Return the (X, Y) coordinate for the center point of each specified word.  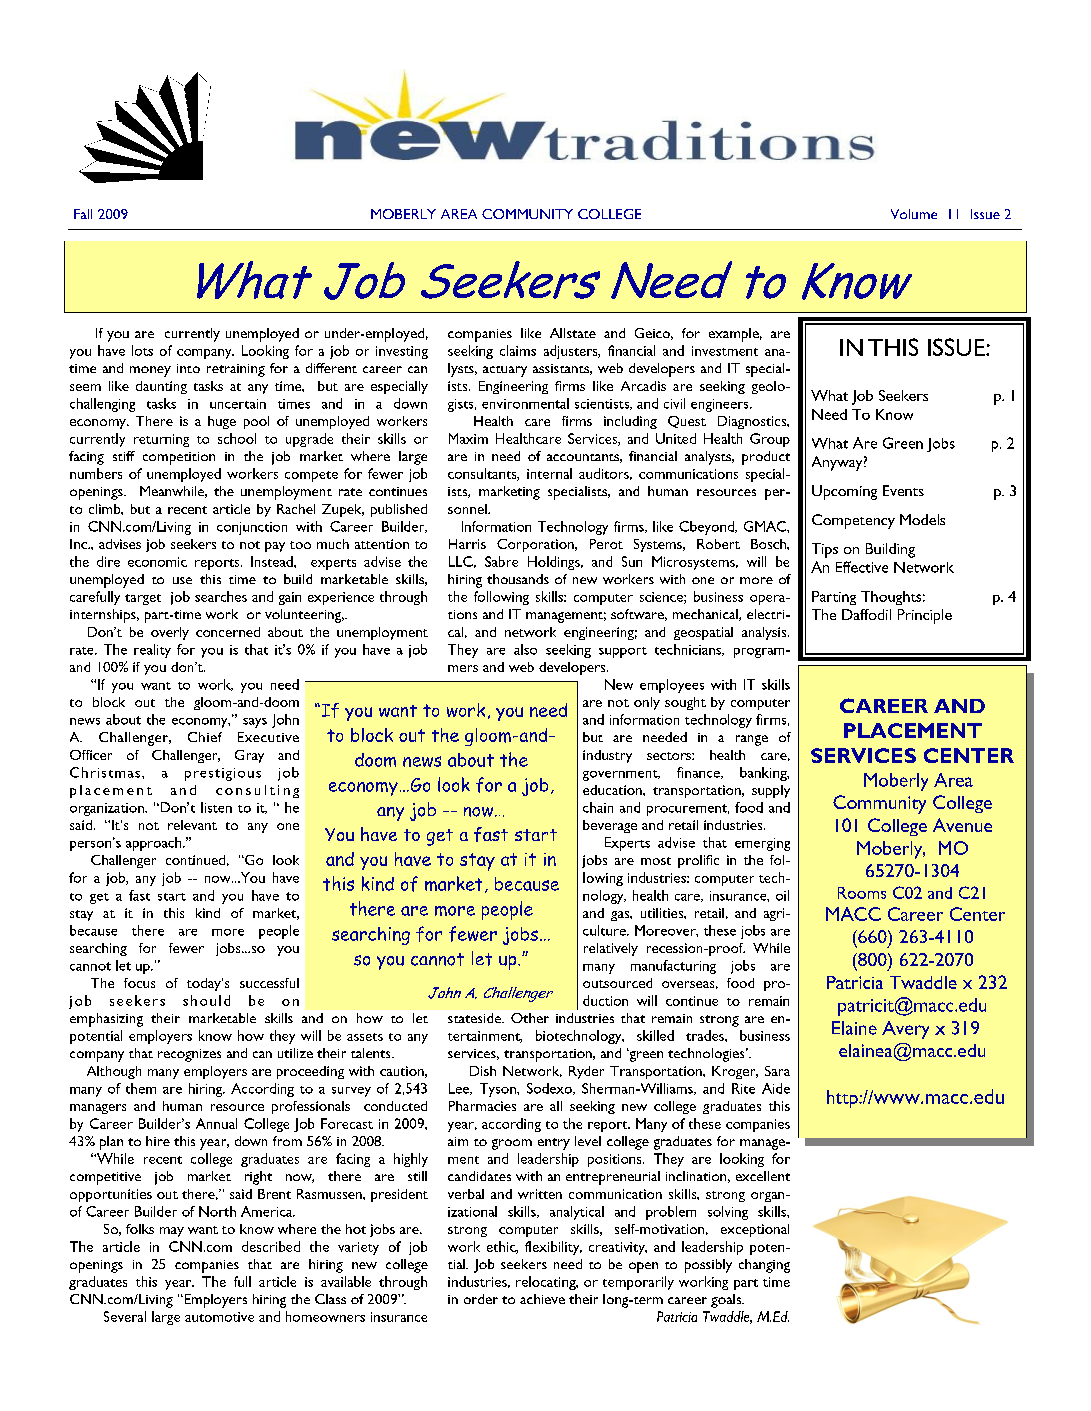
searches (221, 596)
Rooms (862, 893)
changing (764, 1266)
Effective (862, 567)
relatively (611, 949)
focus (139, 983)
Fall (83, 214)
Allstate (573, 333)
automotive (219, 1317)
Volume (914, 214)
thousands (518, 579)
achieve (542, 1299)
